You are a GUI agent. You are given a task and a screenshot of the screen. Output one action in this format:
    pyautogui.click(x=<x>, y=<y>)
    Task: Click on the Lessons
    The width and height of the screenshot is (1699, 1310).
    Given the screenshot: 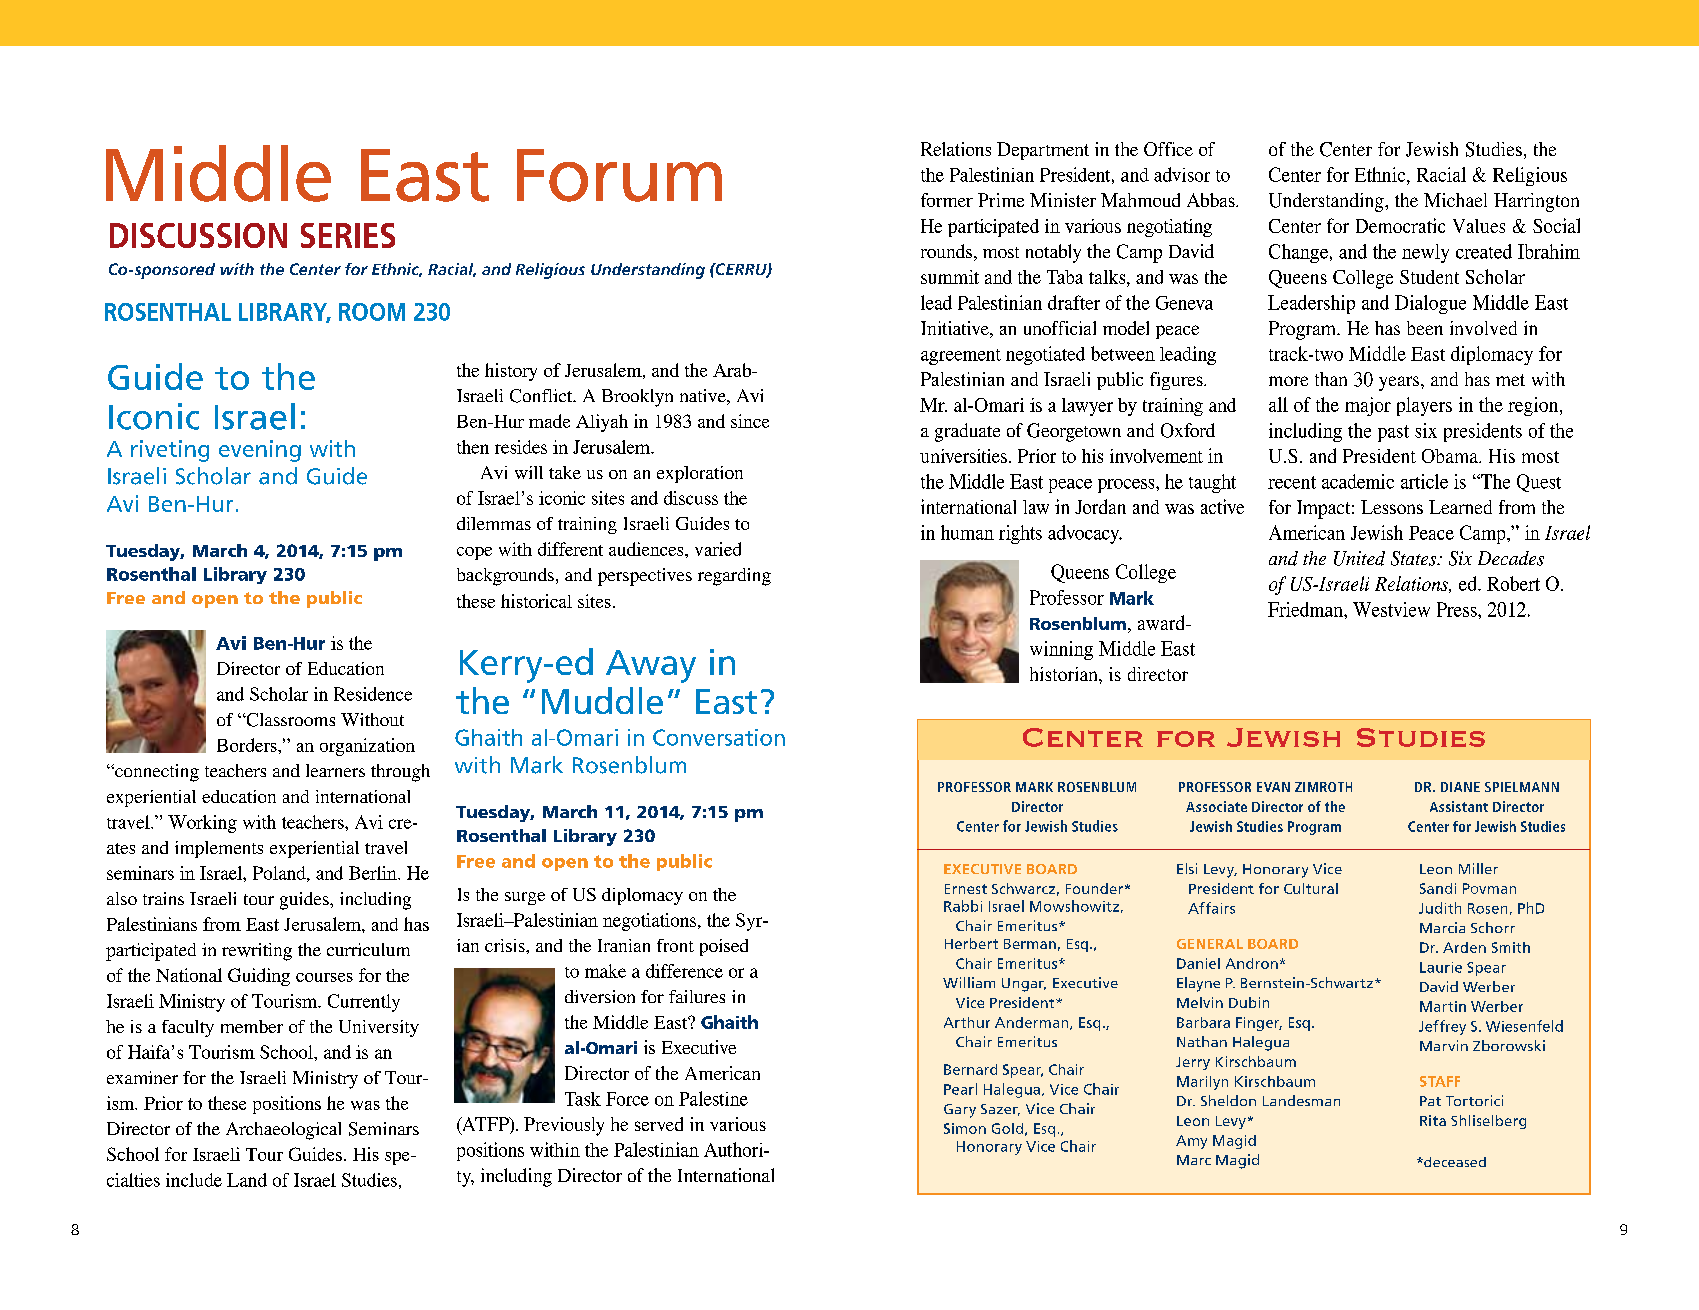 What is the action you would take?
    pyautogui.click(x=1392, y=507)
